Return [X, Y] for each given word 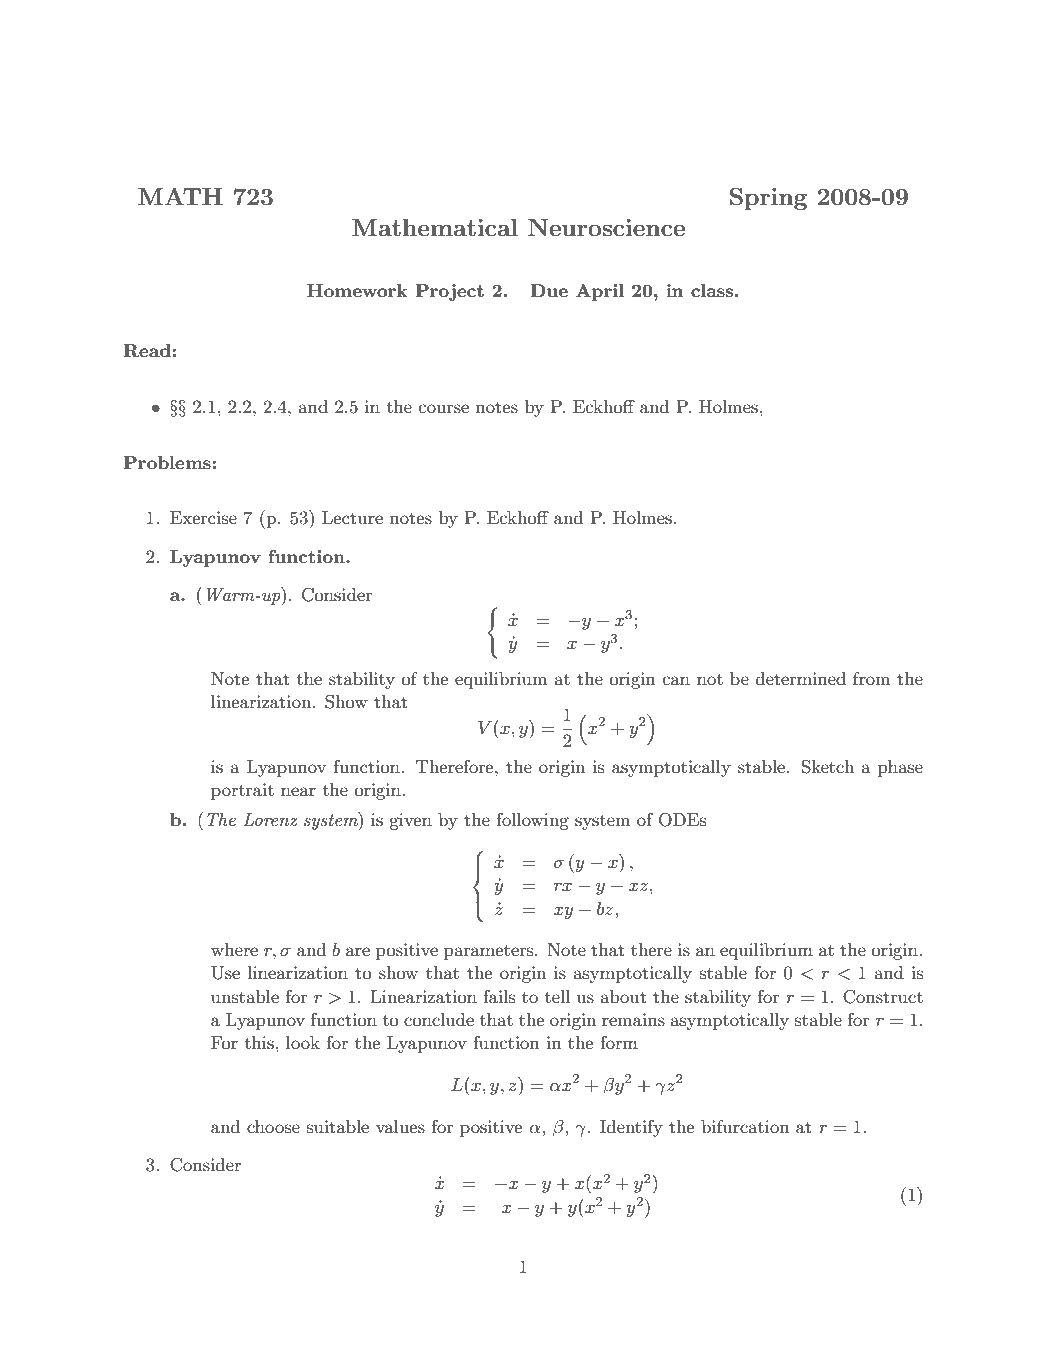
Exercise [203, 517]
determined [801, 678]
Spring [768, 199]
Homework [357, 290]
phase [900, 768]
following [532, 821]
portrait [242, 791]
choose [273, 1126]
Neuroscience [606, 227]
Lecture [352, 517]
